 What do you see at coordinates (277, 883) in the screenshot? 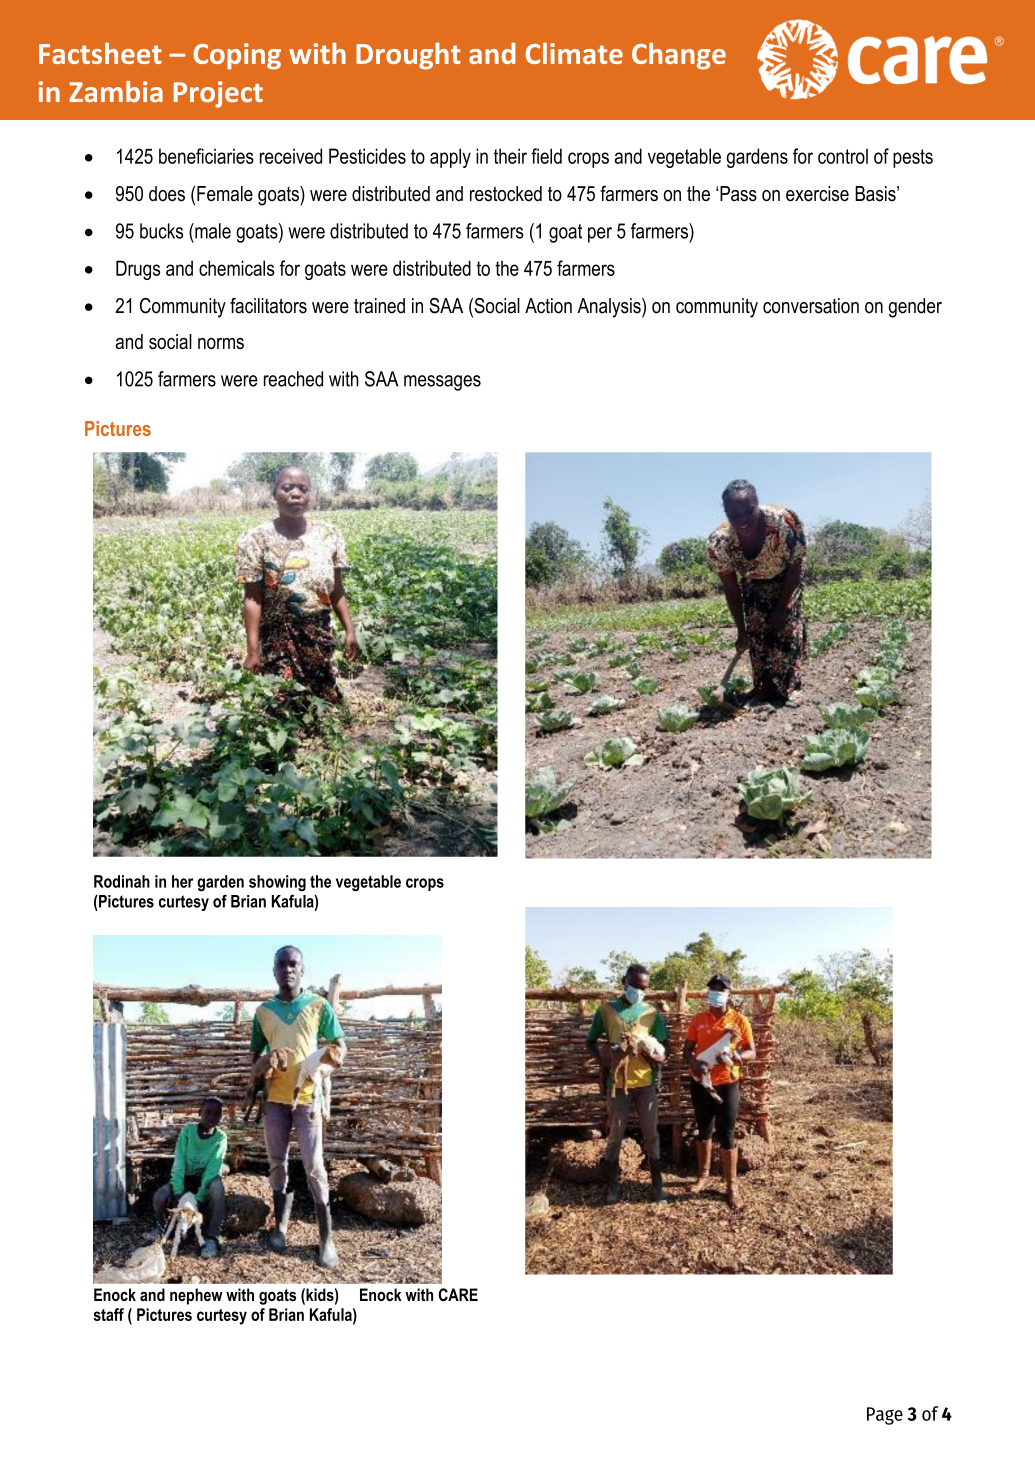
I see `showing` at bounding box center [277, 883].
